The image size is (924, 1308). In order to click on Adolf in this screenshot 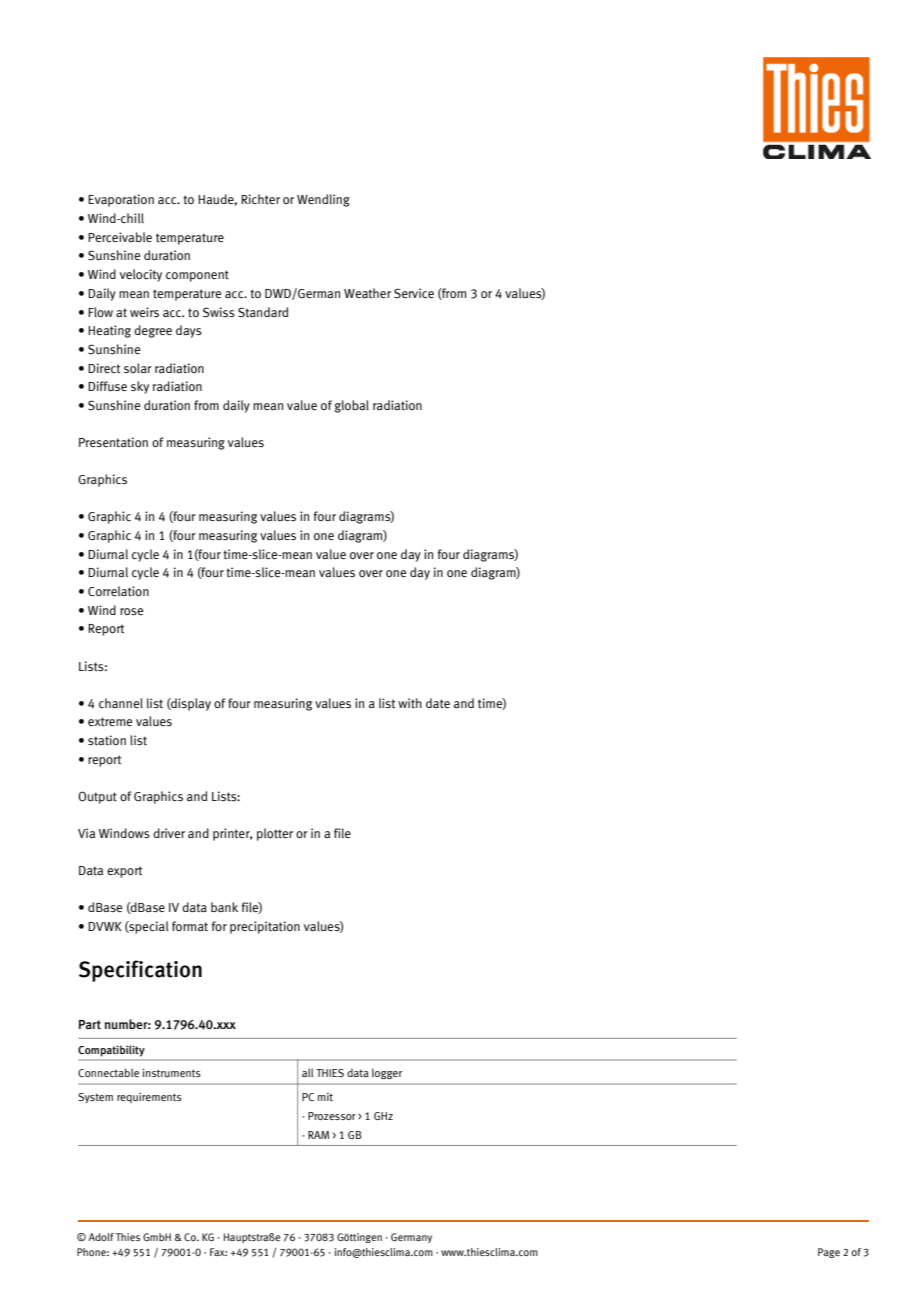, I will do `click(101, 1237)`.
